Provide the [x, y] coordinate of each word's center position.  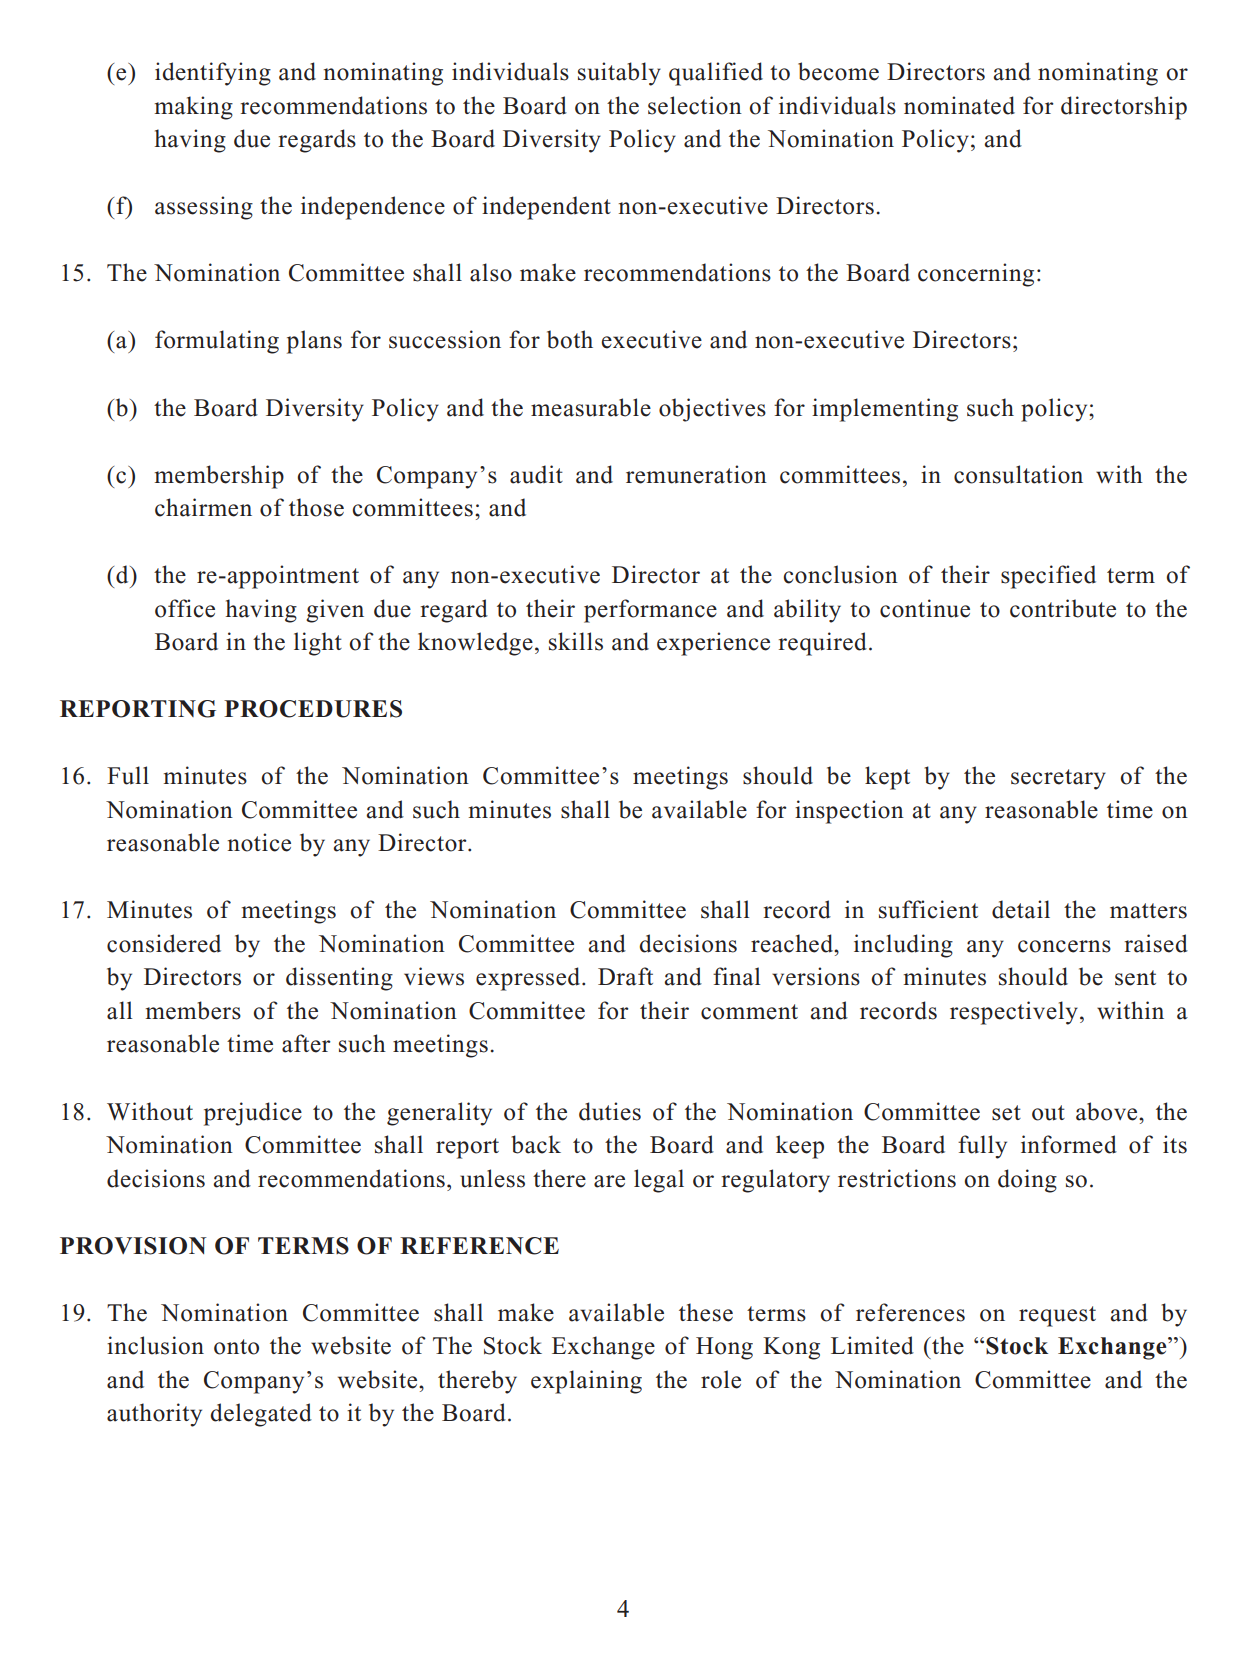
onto [236, 1347]
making [194, 108]
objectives [712, 410]
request [1057, 1316]
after [306, 1043]
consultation [1018, 474]
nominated [959, 105]
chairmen [203, 507]
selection [695, 105]
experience [713, 644]
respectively [1014, 1013]
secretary [1058, 779]
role [721, 1379]
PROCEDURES [313, 709]
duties [610, 1111]
